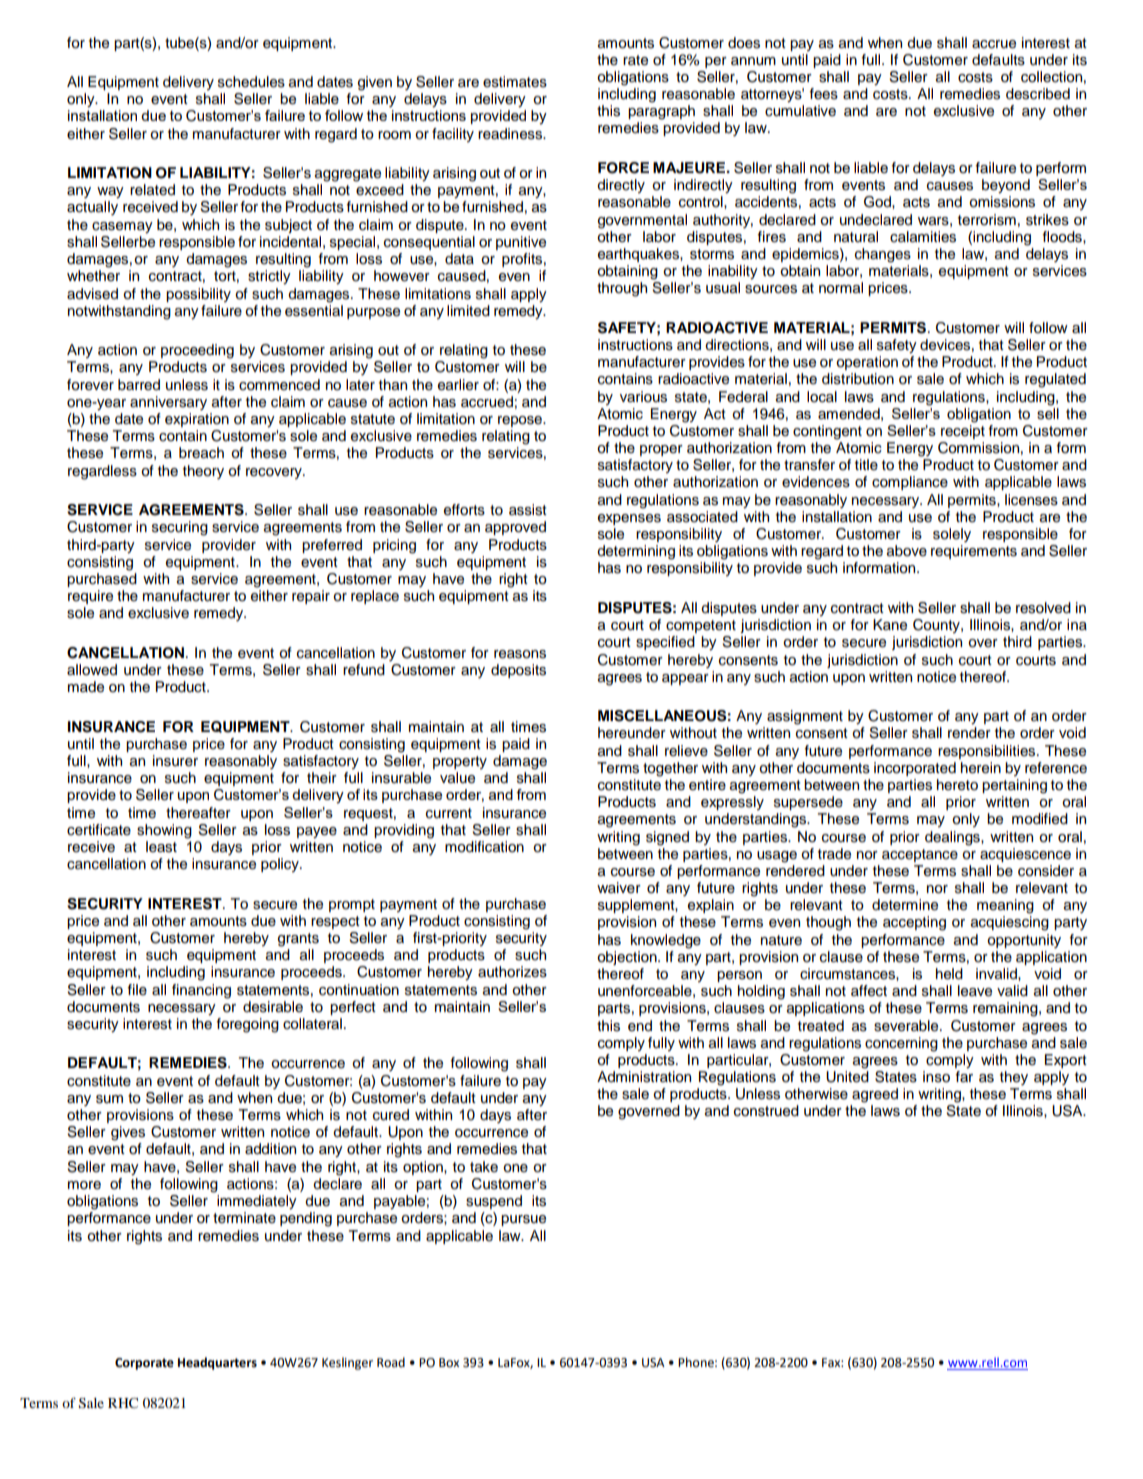 The width and height of the document is (1143, 1479). What do you see at coordinates (619, 888) in the document?
I see `waiver` at bounding box center [619, 888].
